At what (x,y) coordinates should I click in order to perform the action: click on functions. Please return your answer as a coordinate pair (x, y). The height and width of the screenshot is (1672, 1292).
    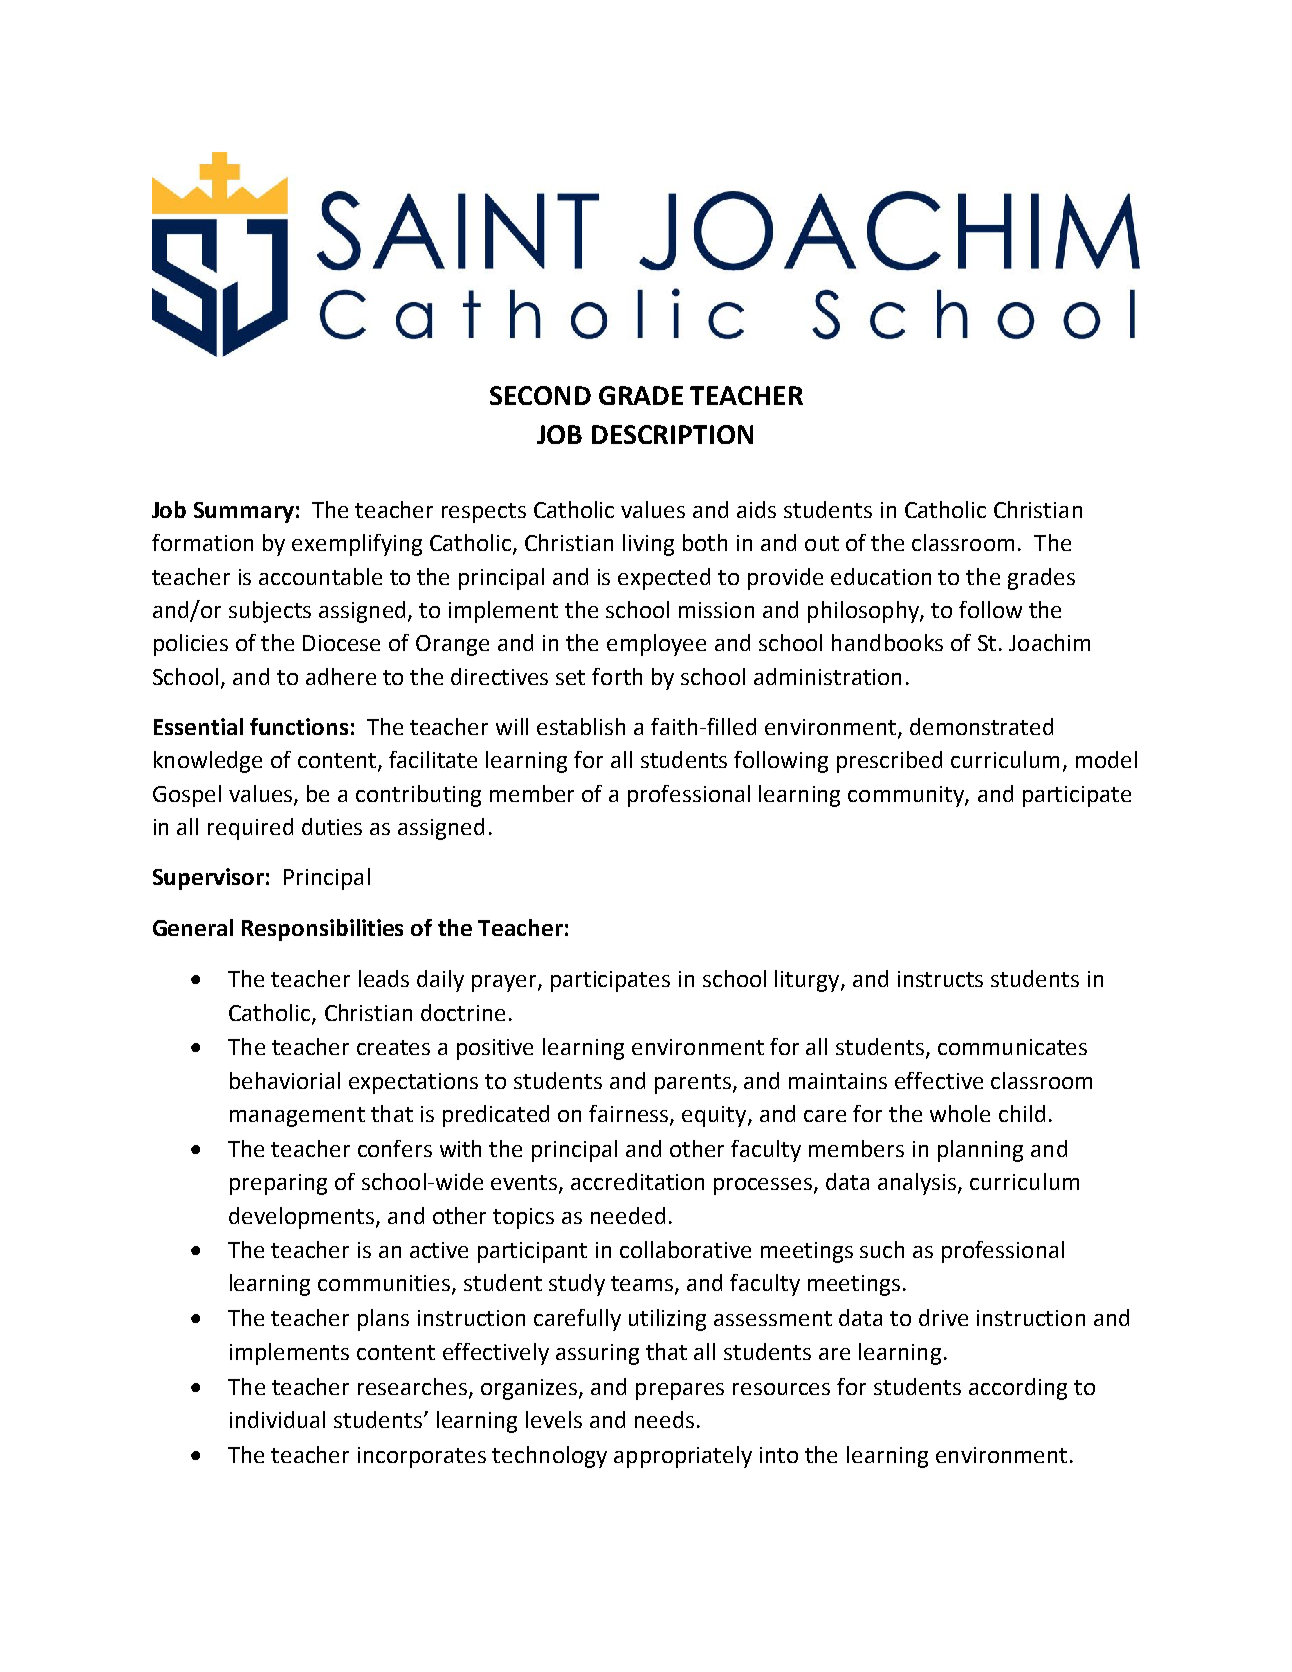
    Looking at the image, I should click on (299, 726).
